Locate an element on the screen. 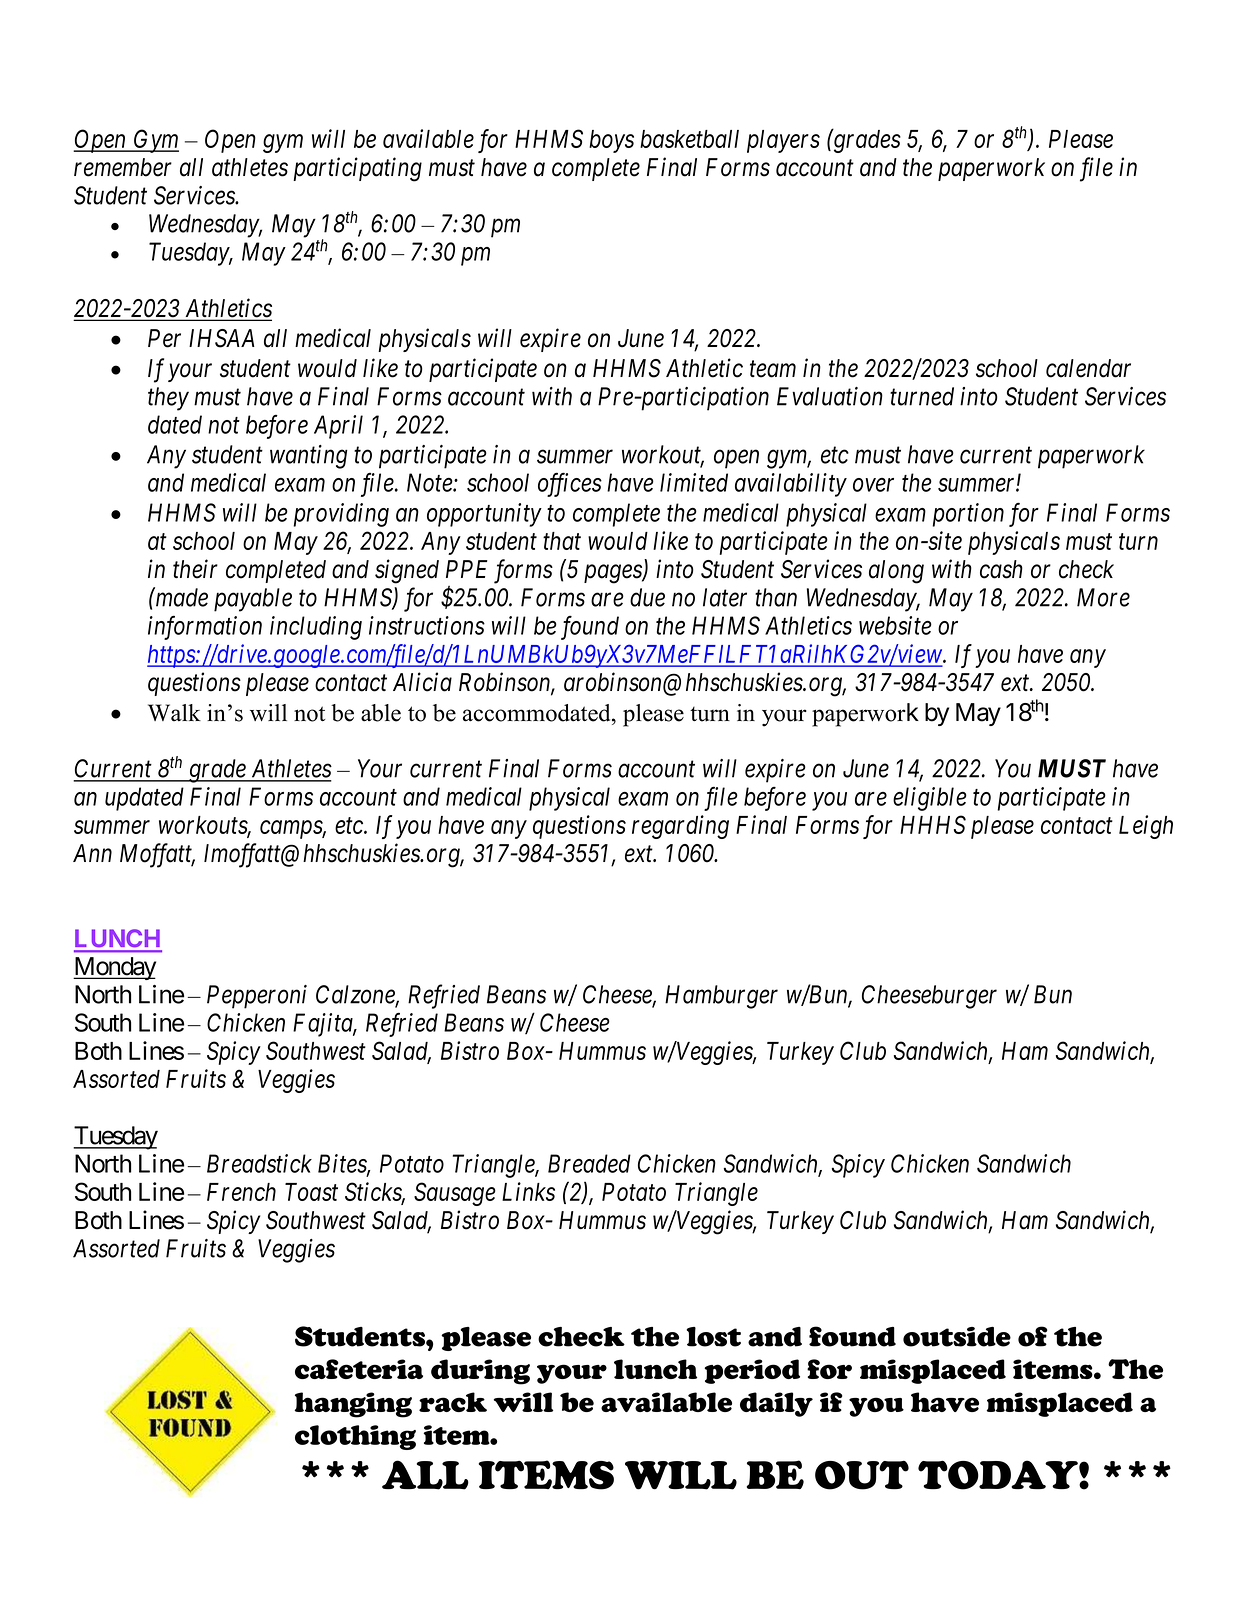  Leigh is located at coordinates (1146, 827).
